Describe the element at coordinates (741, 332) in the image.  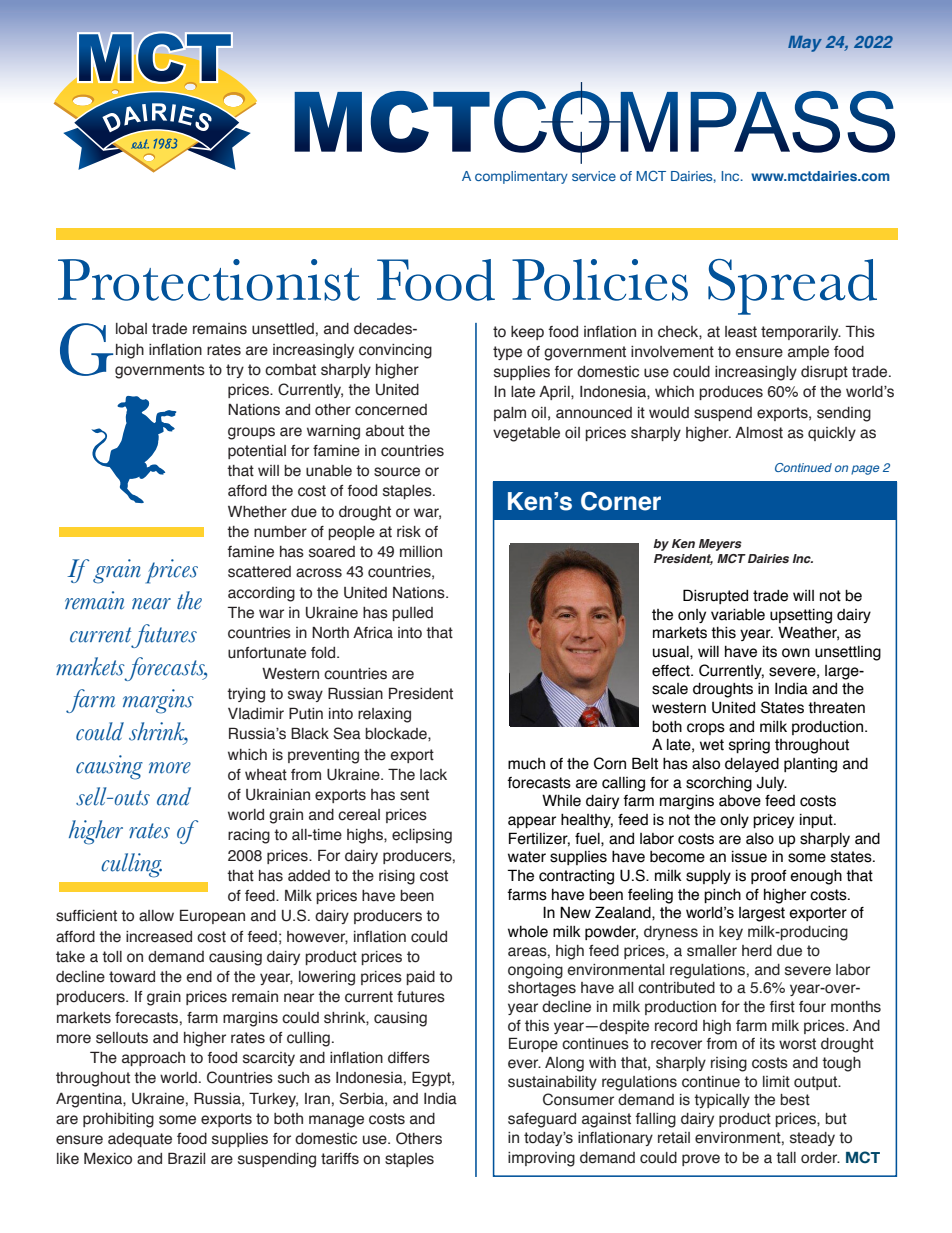
I see `least` at that location.
